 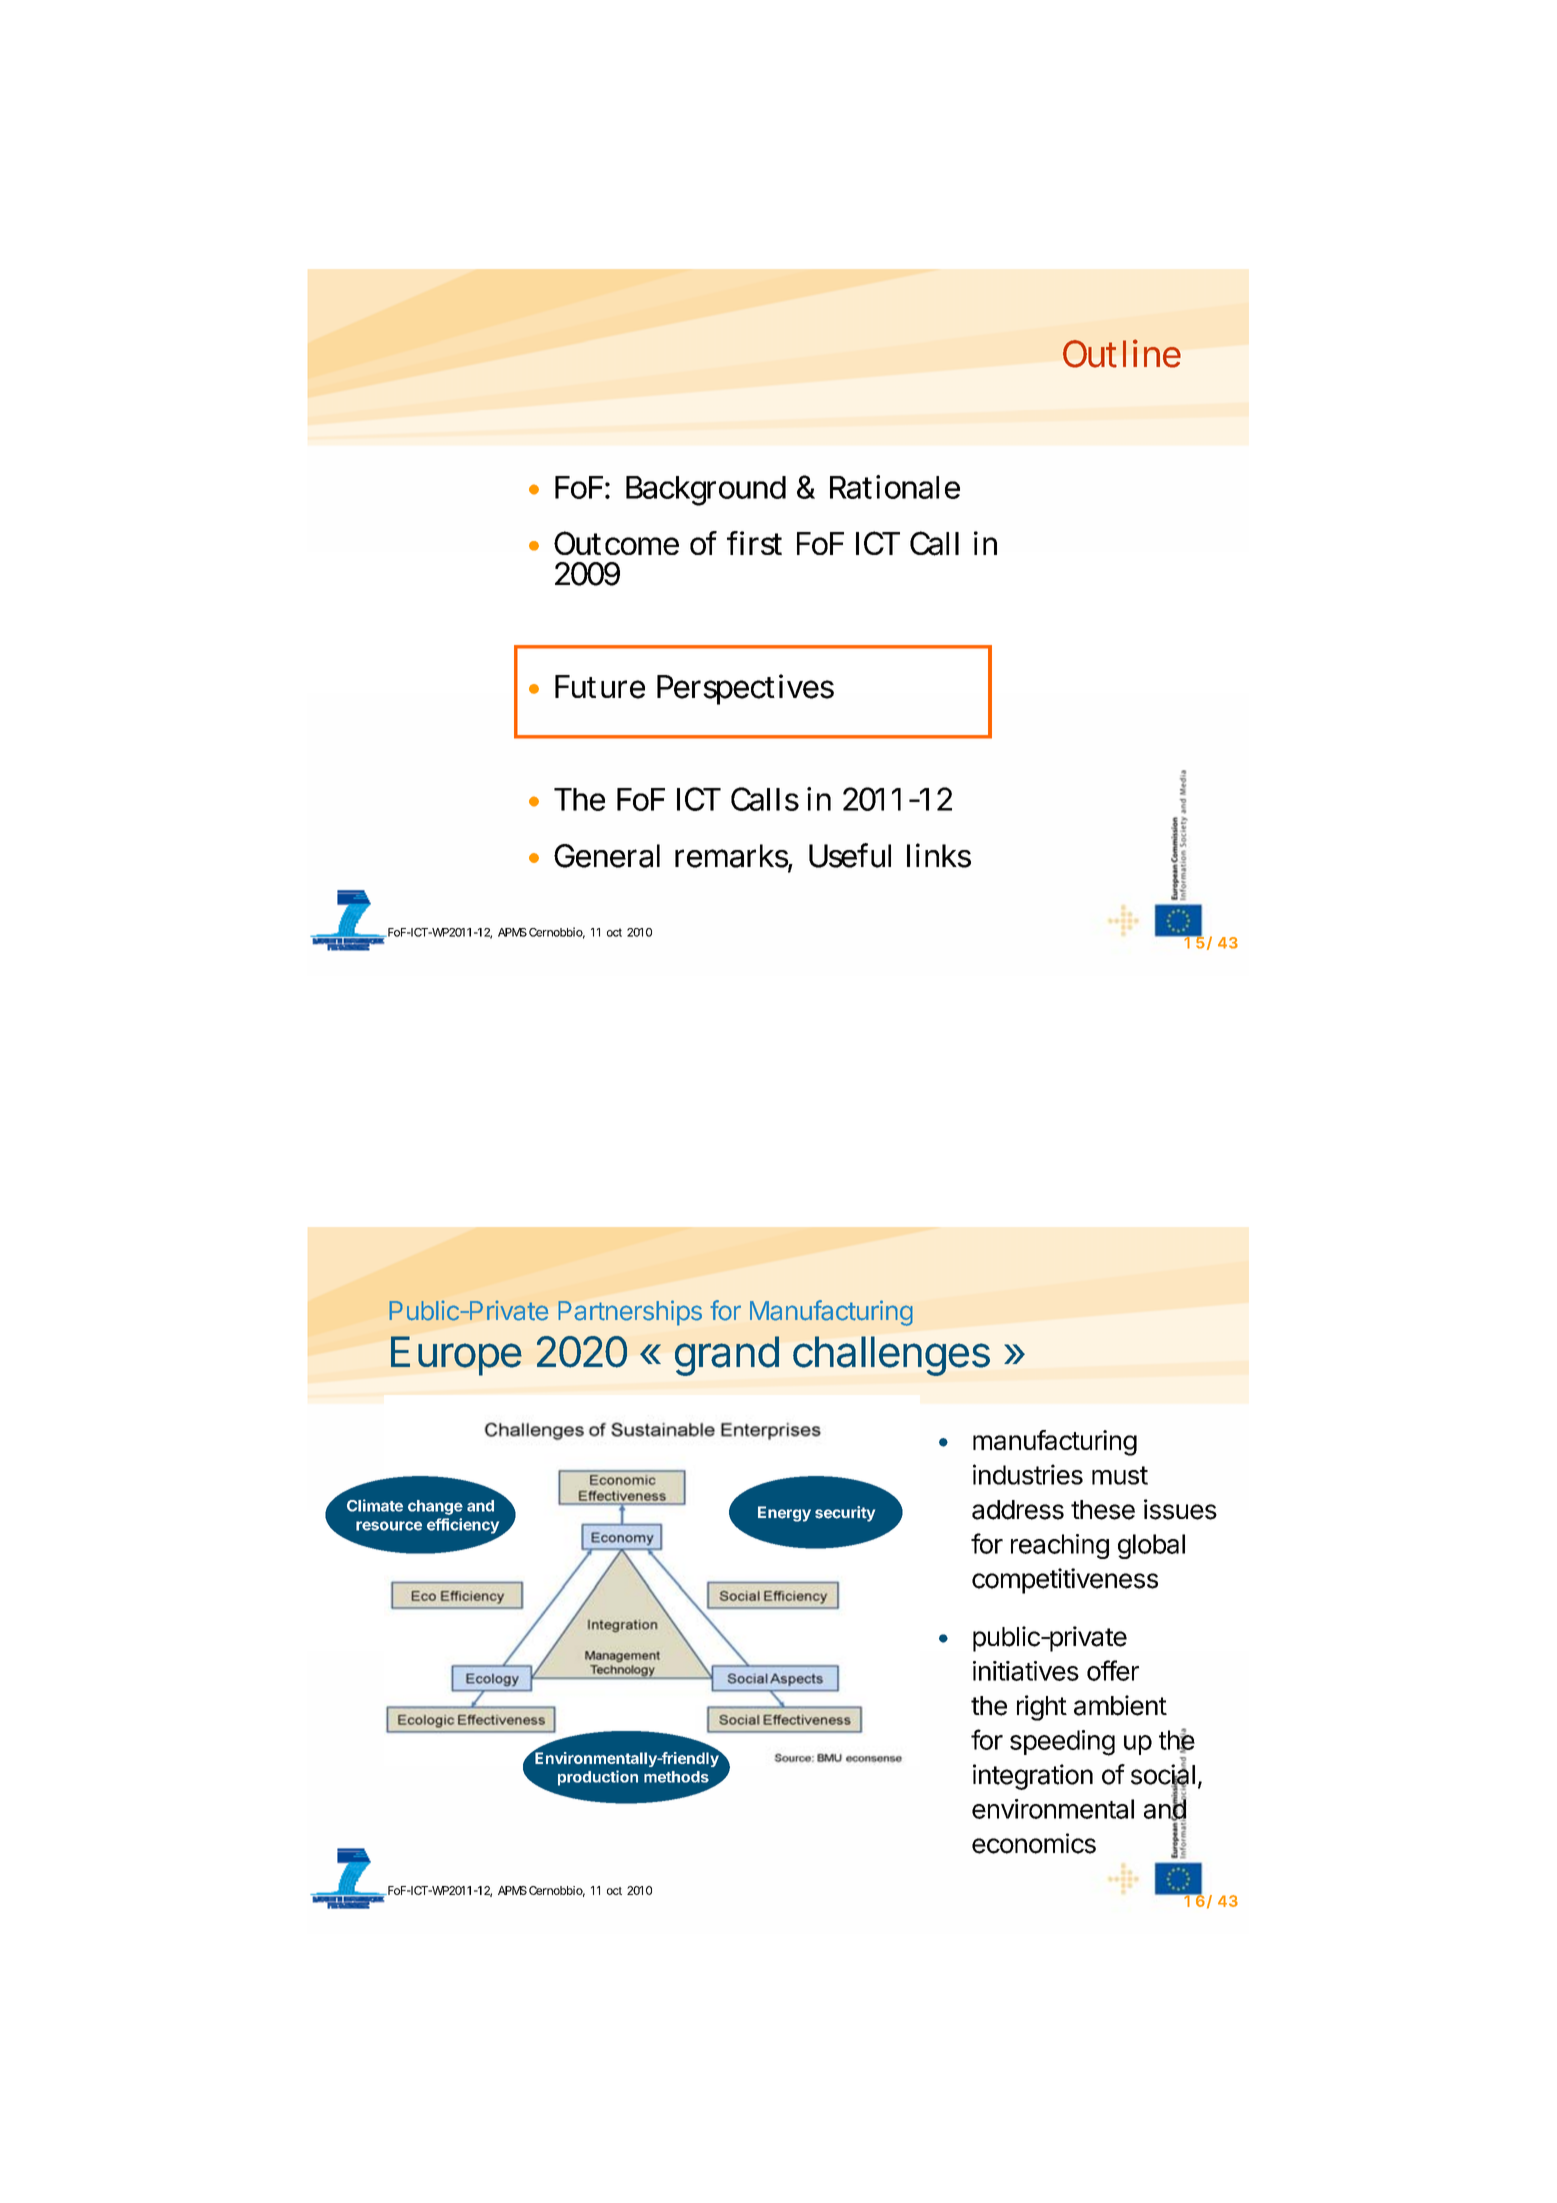 What do you see at coordinates (456, 1356) in the image?
I see `Europe` at bounding box center [456, 1356].
